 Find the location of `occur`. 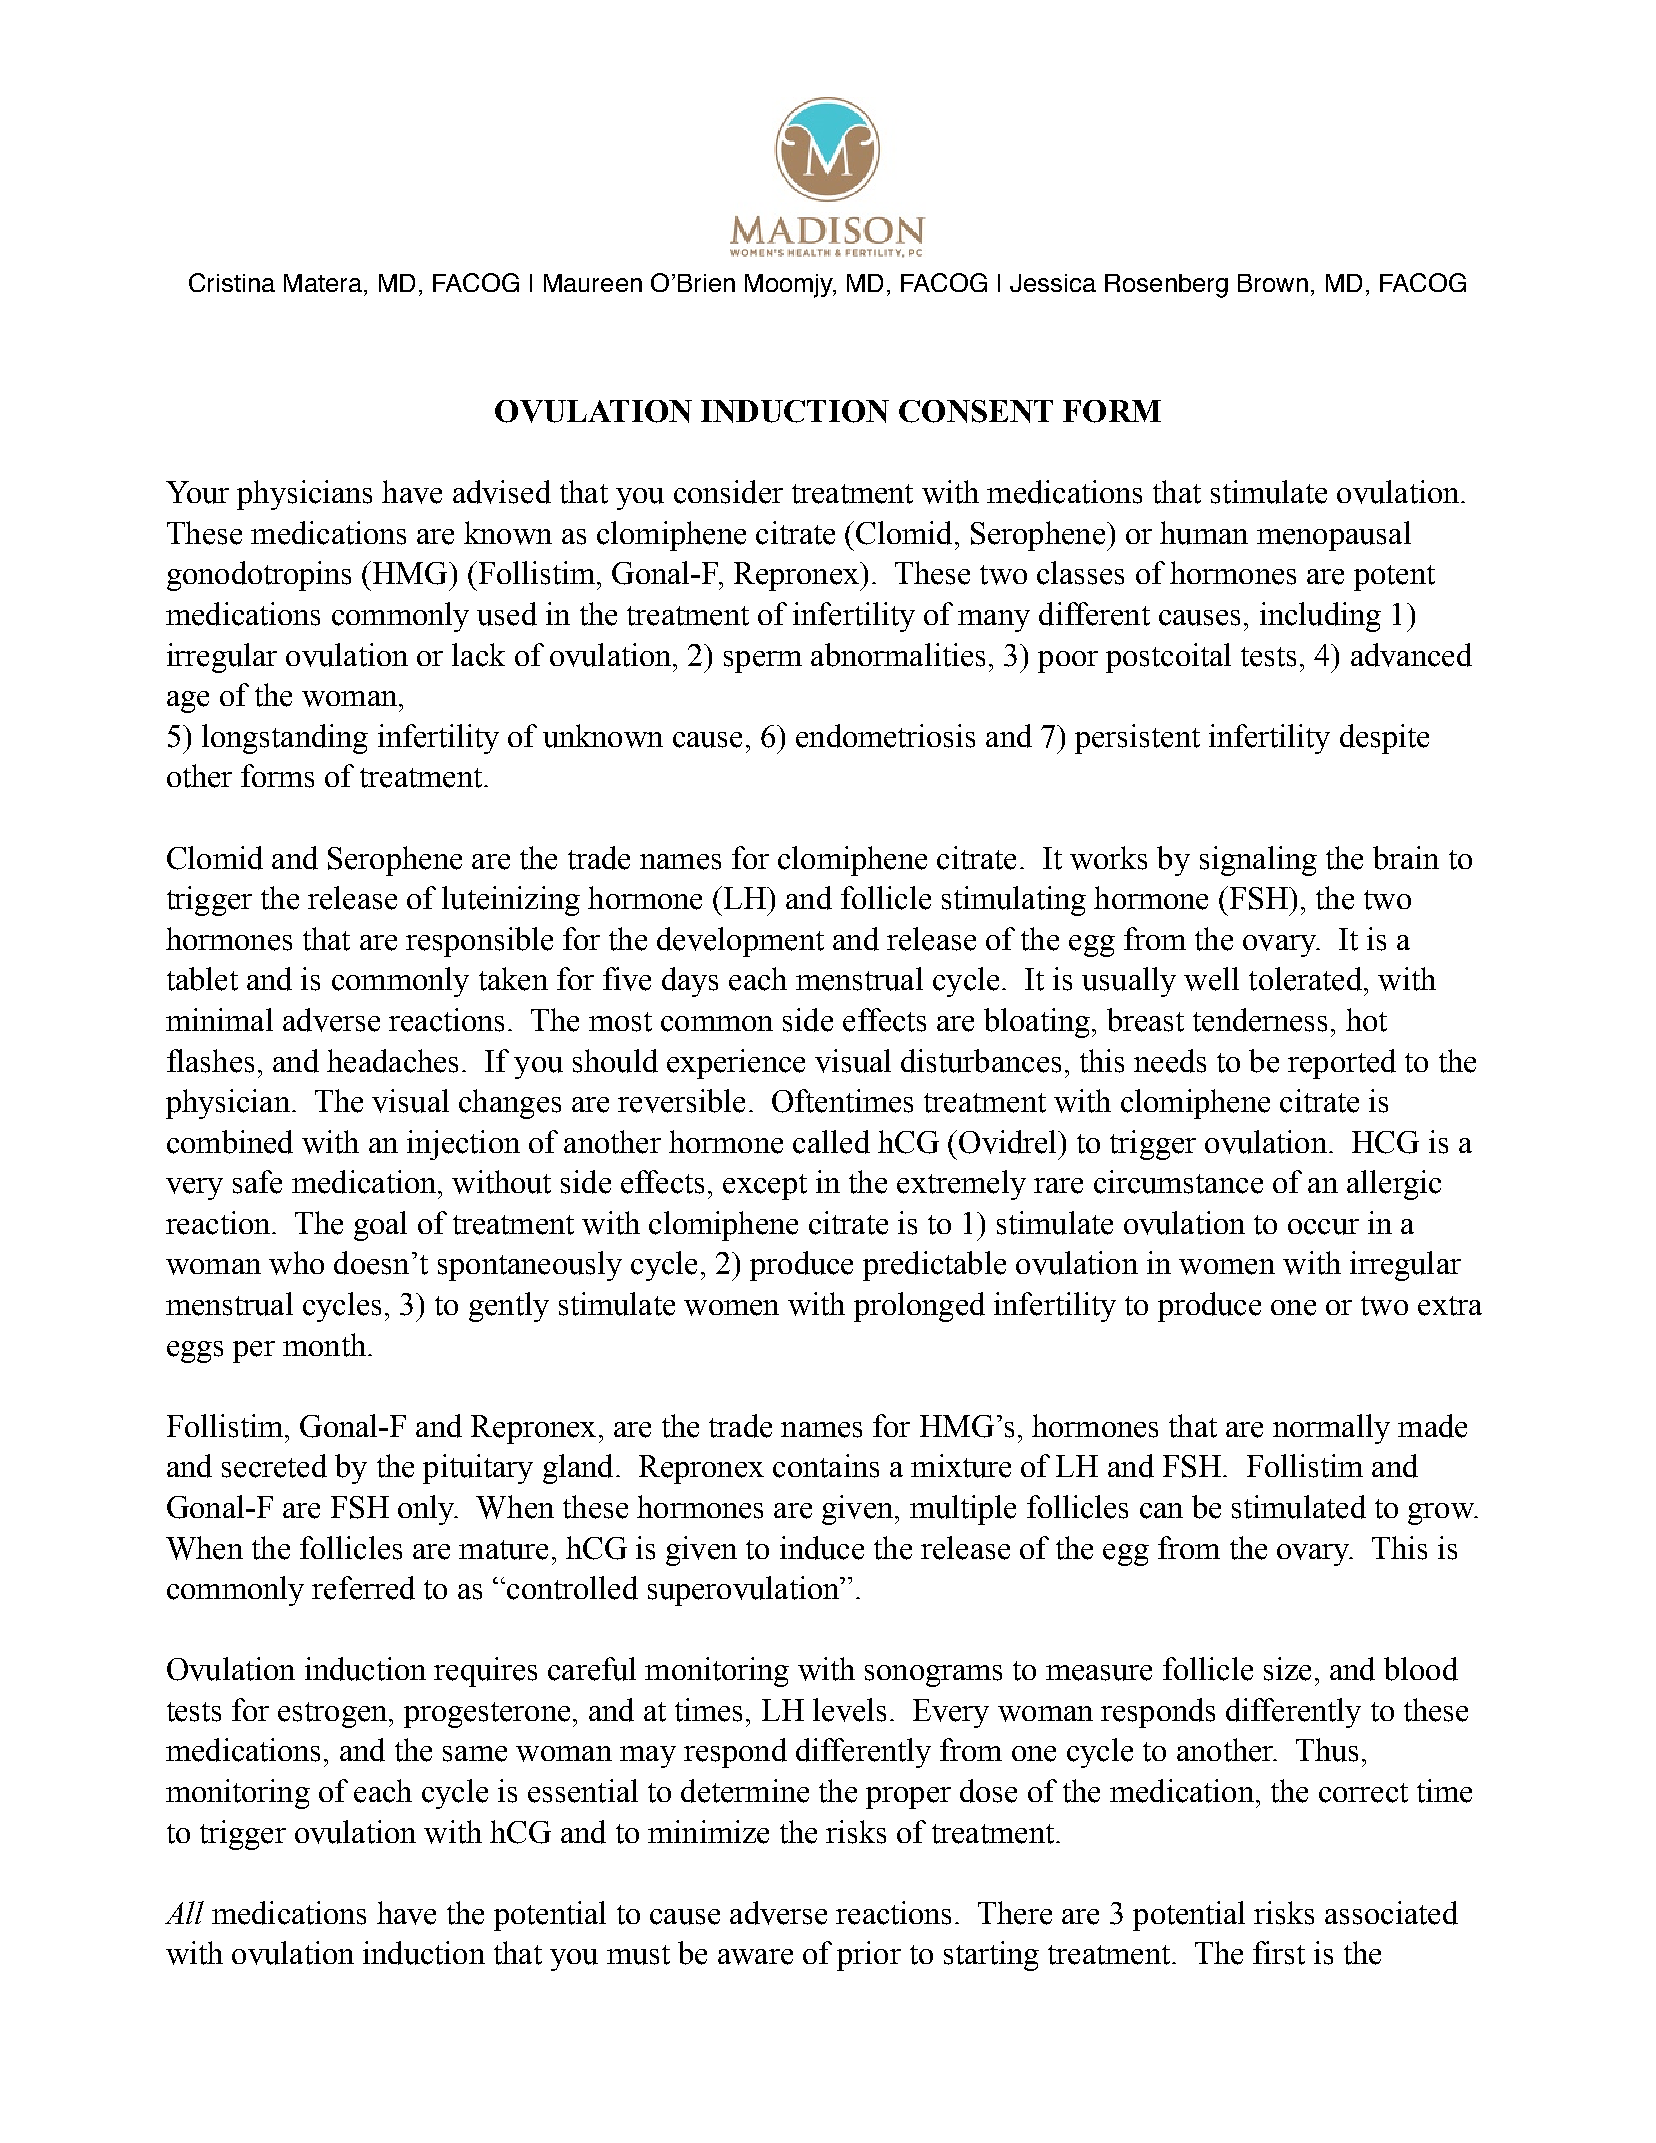

occur is located at coordinates (1323, 1227).
